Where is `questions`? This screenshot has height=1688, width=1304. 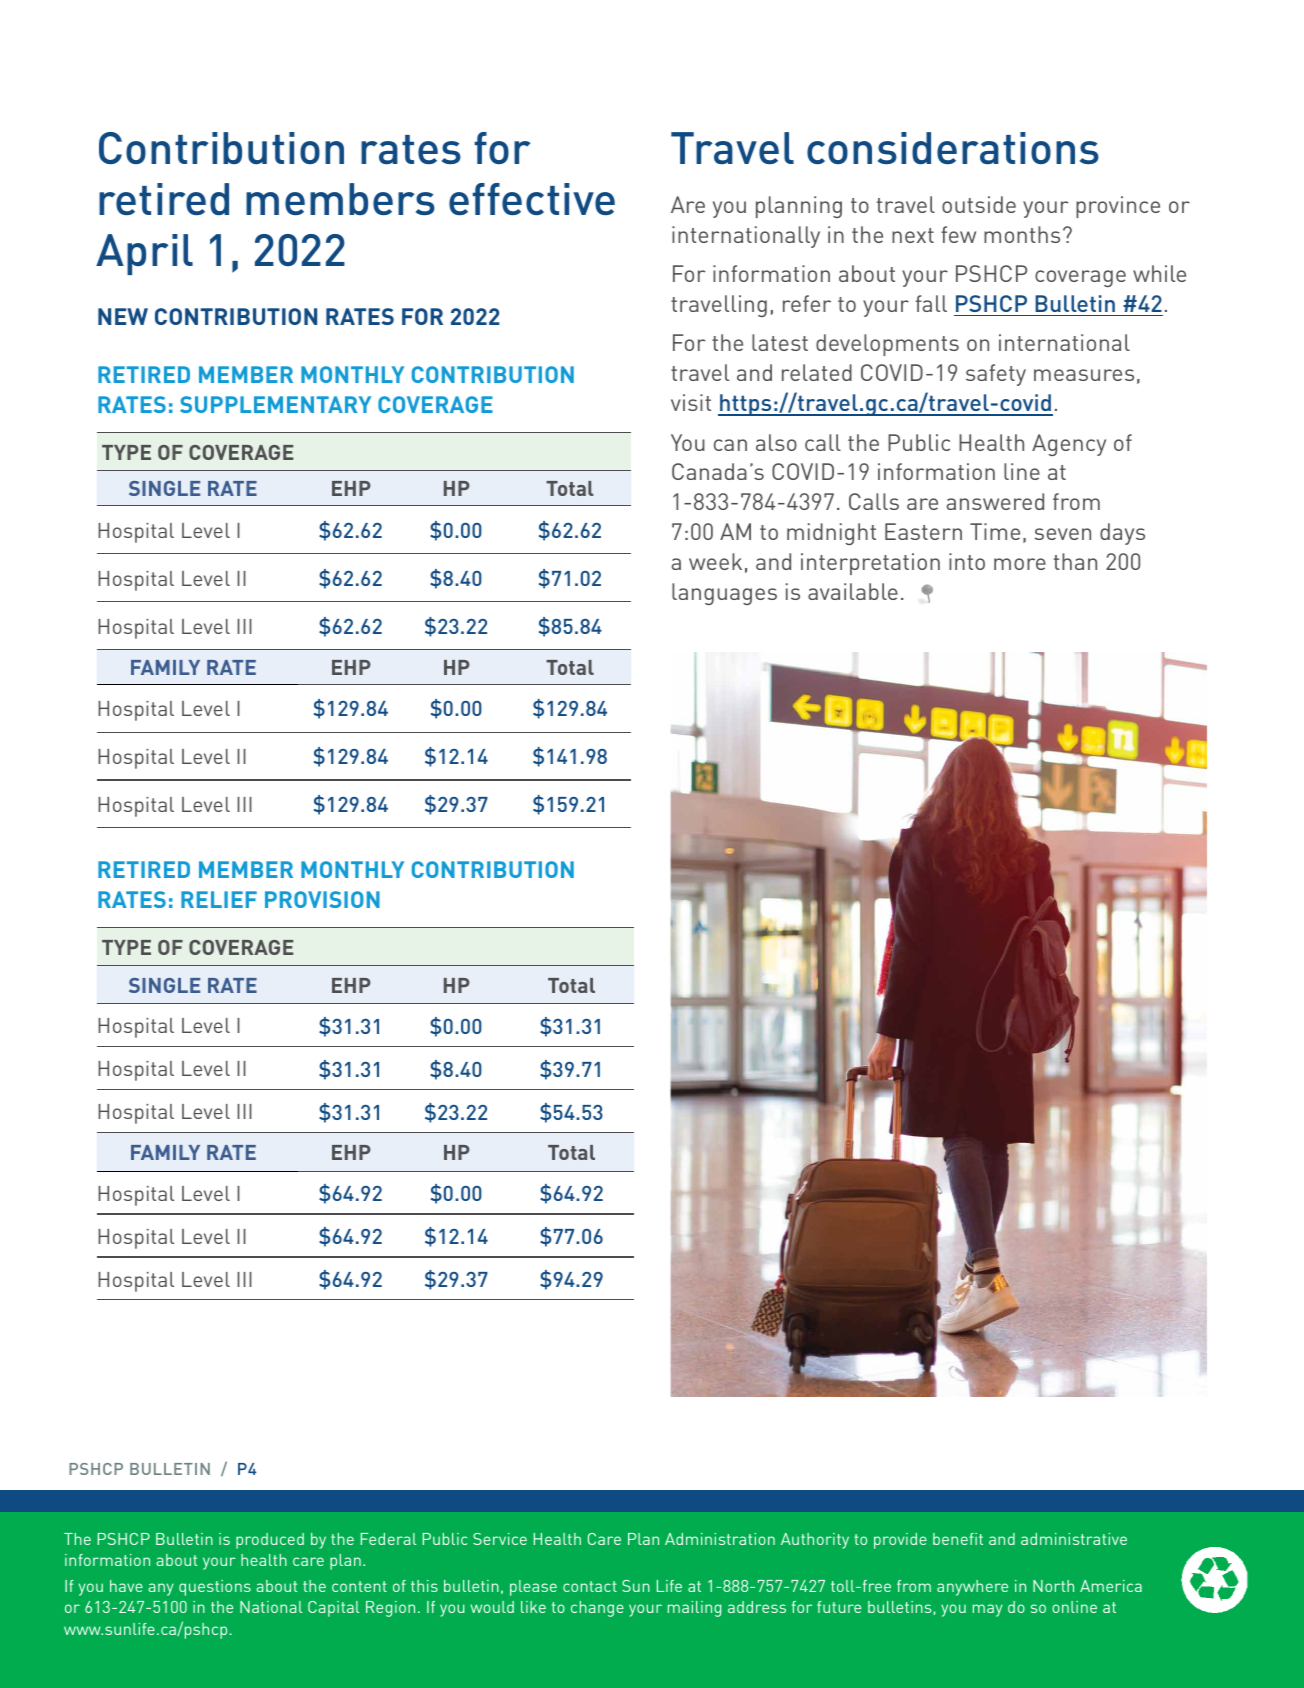
questions is located at coordinates (215, 1588).
